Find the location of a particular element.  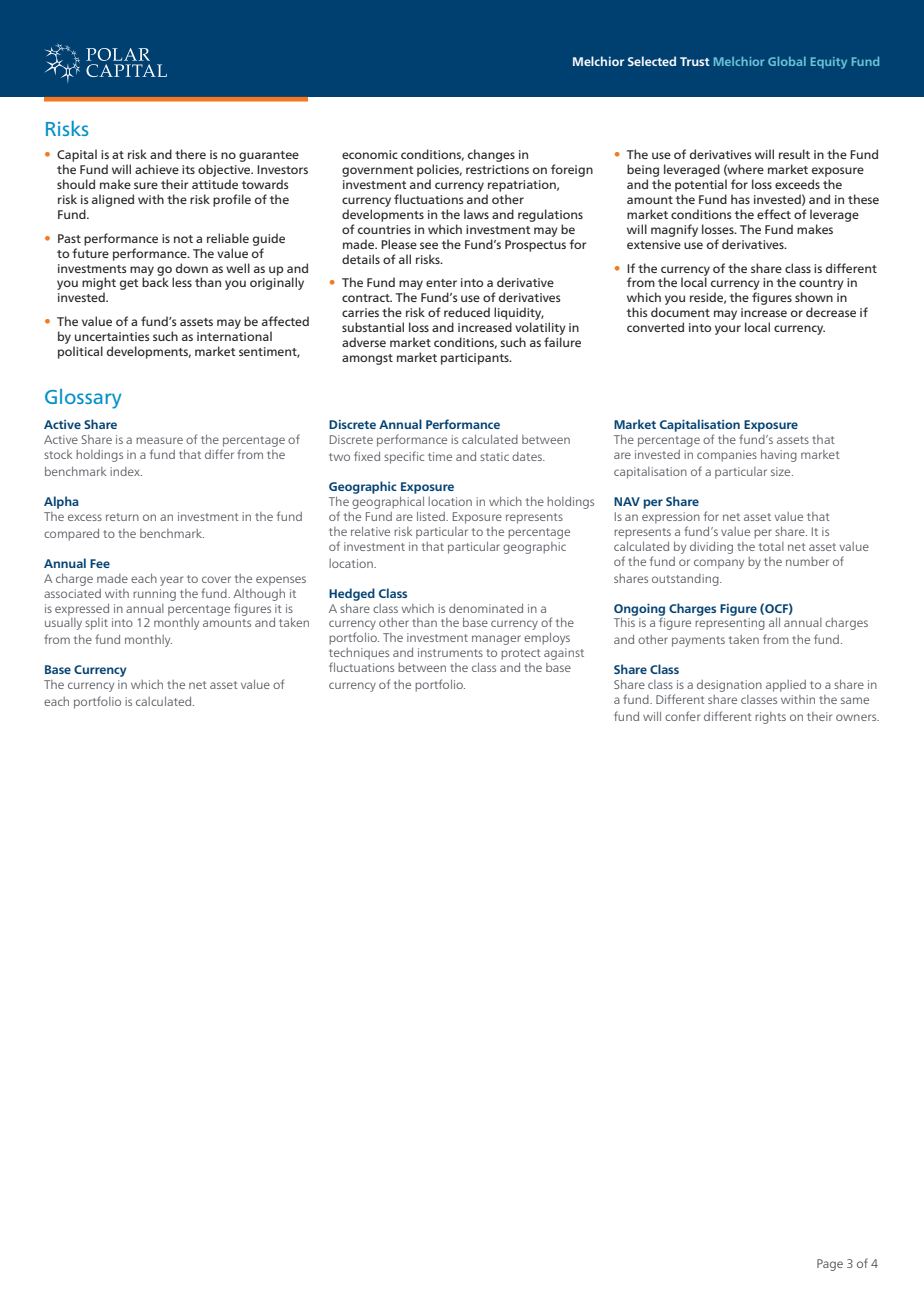

static is located at coordinates (494, 456).
